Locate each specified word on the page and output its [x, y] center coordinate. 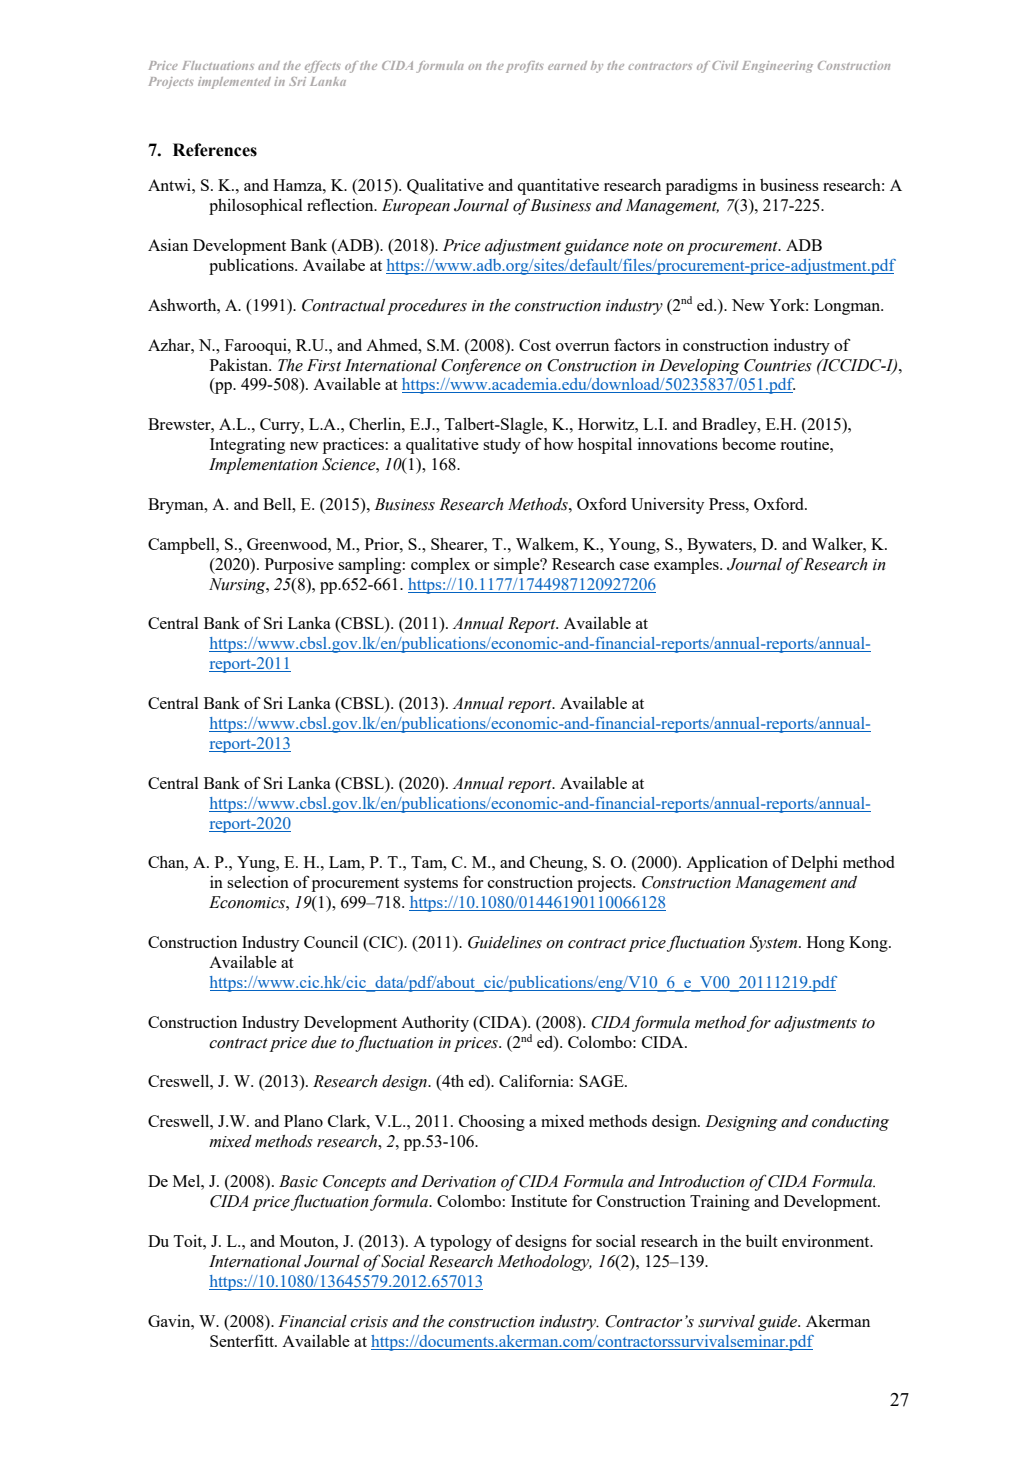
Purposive [299, 566]
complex [440, 566]
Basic [298, 1181]
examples [687, 566]
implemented [234, 83]
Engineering [777, 67]
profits [525, 67]
